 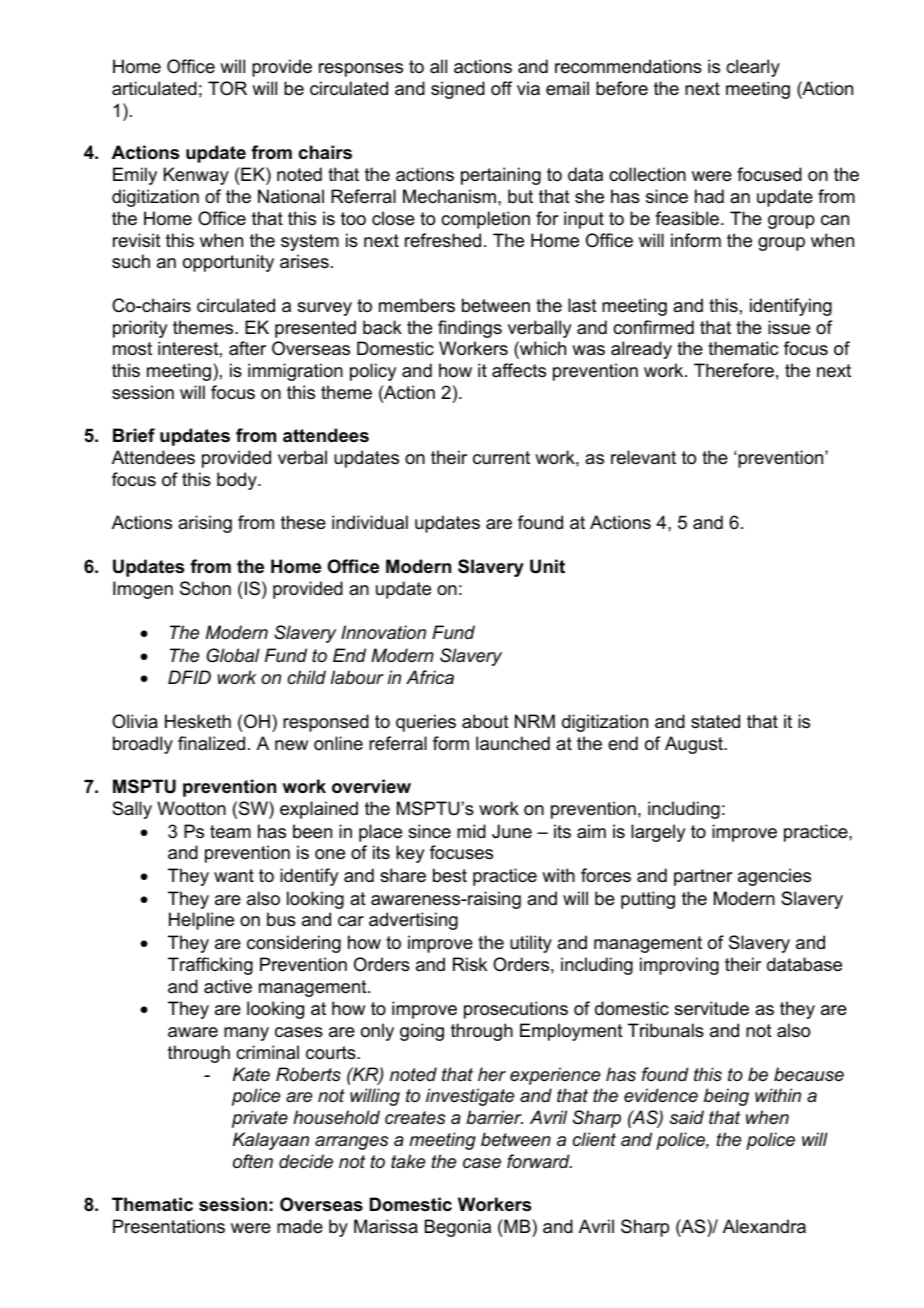 I want to click on body, so click(x=238, y=481).
